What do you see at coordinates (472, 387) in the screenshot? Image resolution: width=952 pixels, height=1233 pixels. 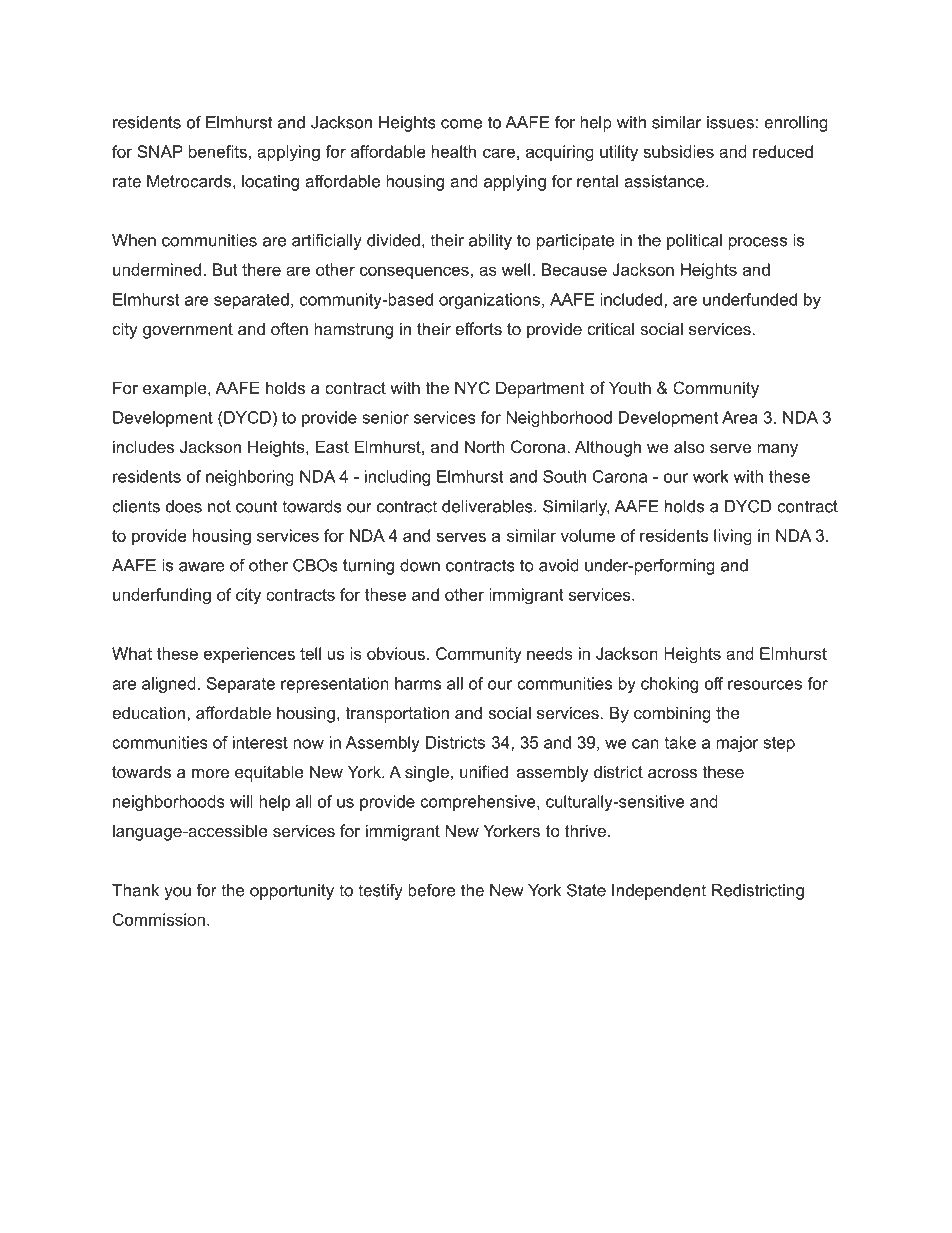 I see `NYC` at bounding box center [472, 387].
